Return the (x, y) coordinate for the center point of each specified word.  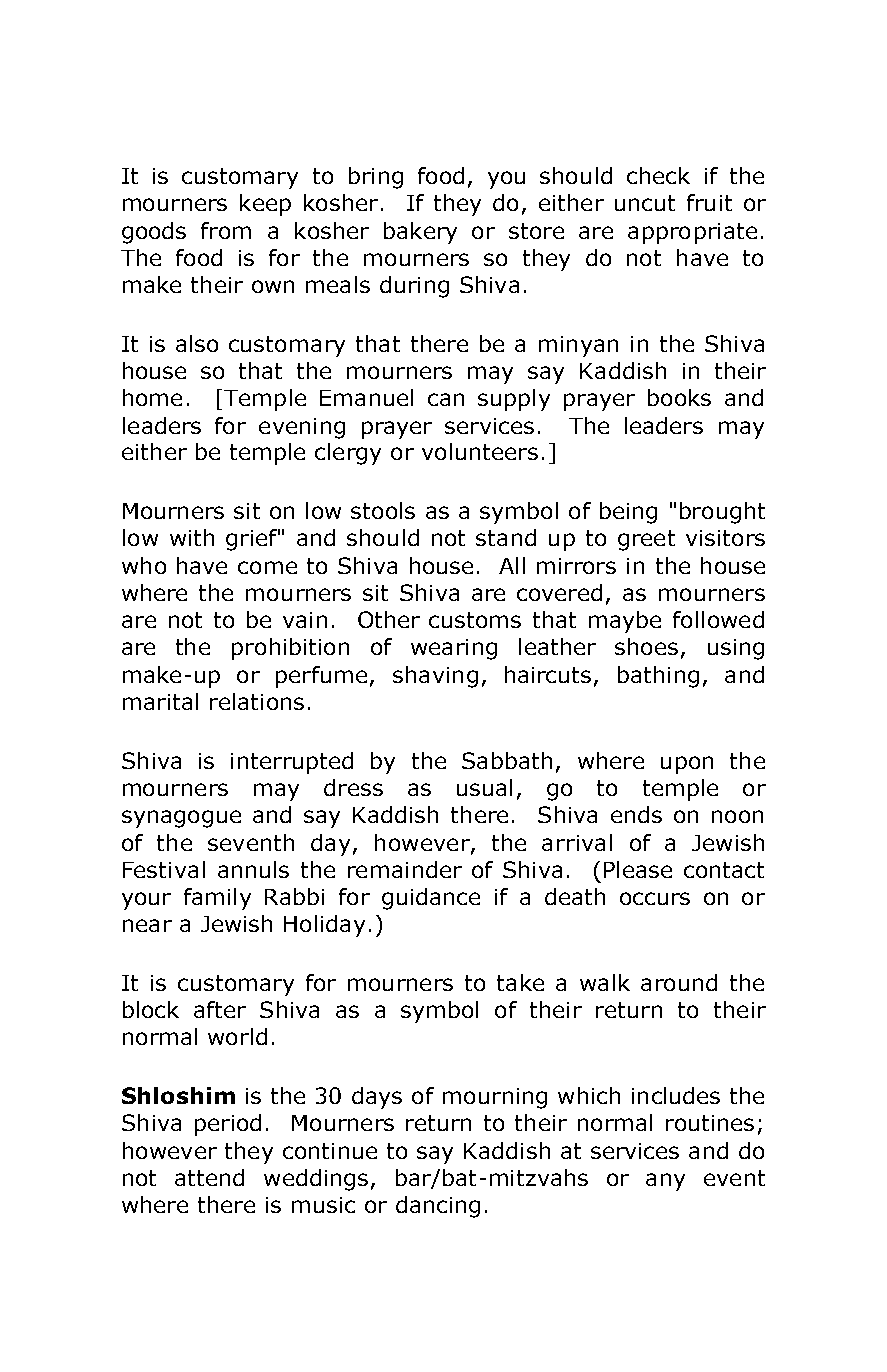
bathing (658, 677)
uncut (645, 203)
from (226, 230)
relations (257, 701)
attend (209, 1177)
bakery (420, 233)
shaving (435, 677)
